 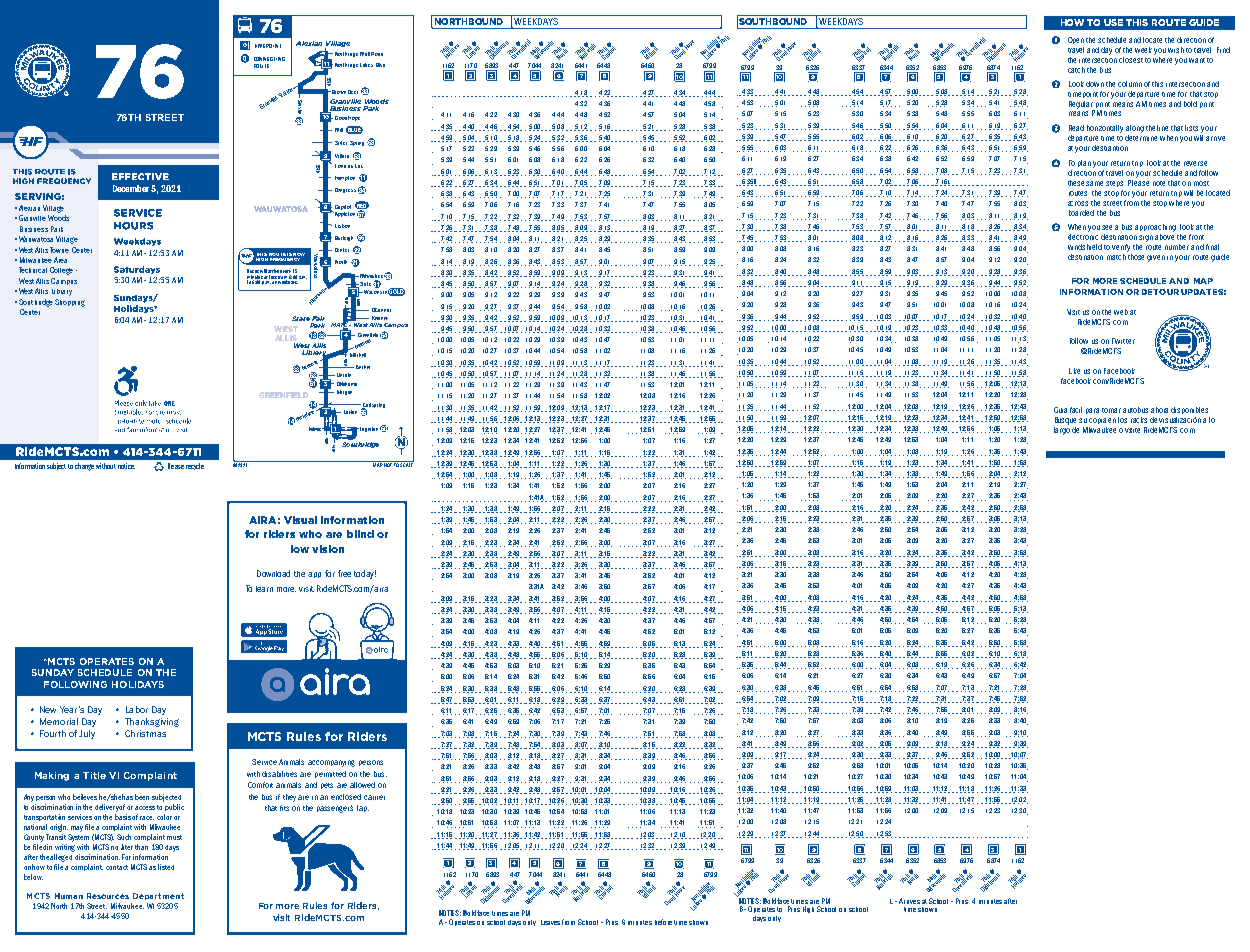 I want to click on catch, so click(x=1076, y=70).
